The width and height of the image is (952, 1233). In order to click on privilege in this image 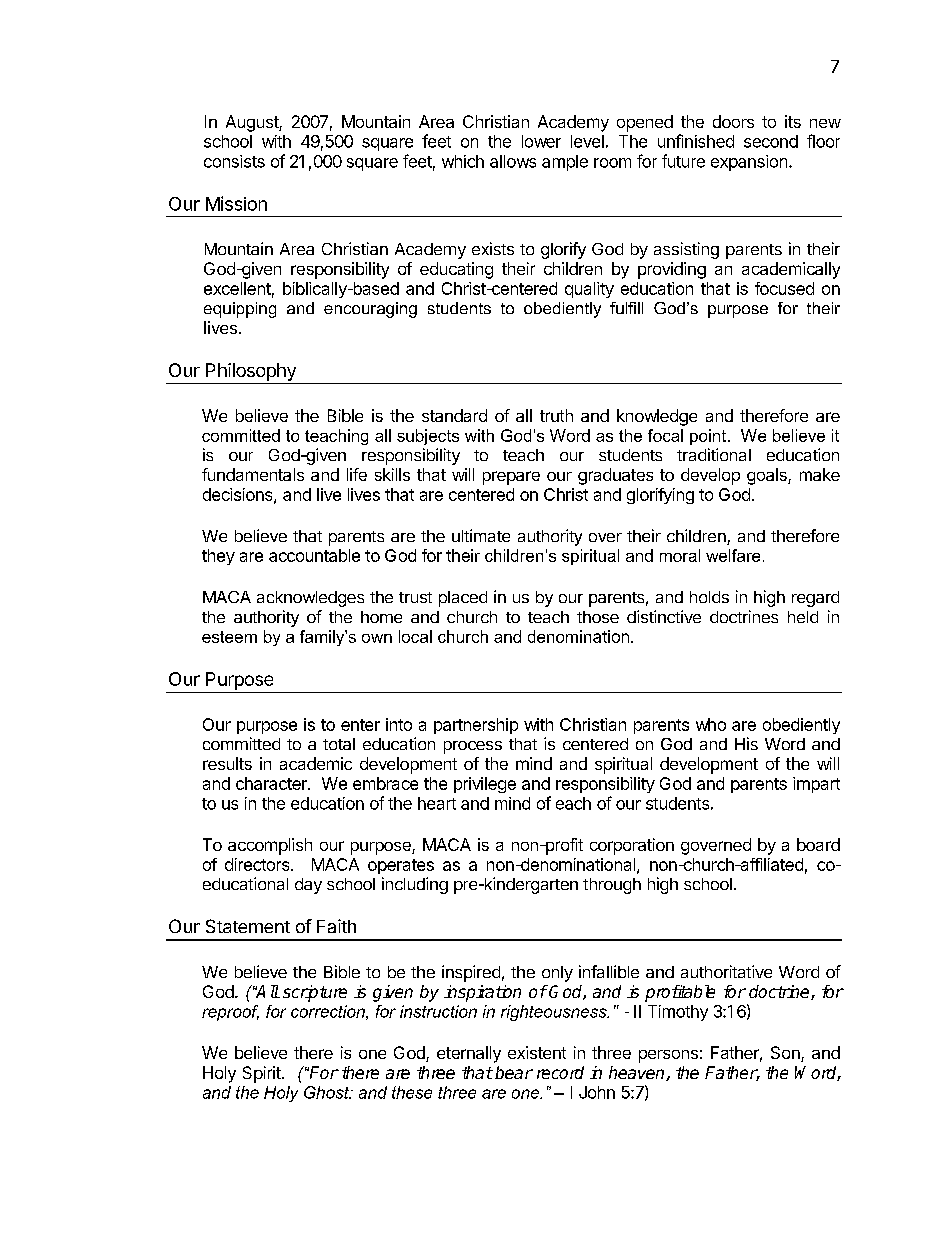, I will do `click(485, 785)`.
